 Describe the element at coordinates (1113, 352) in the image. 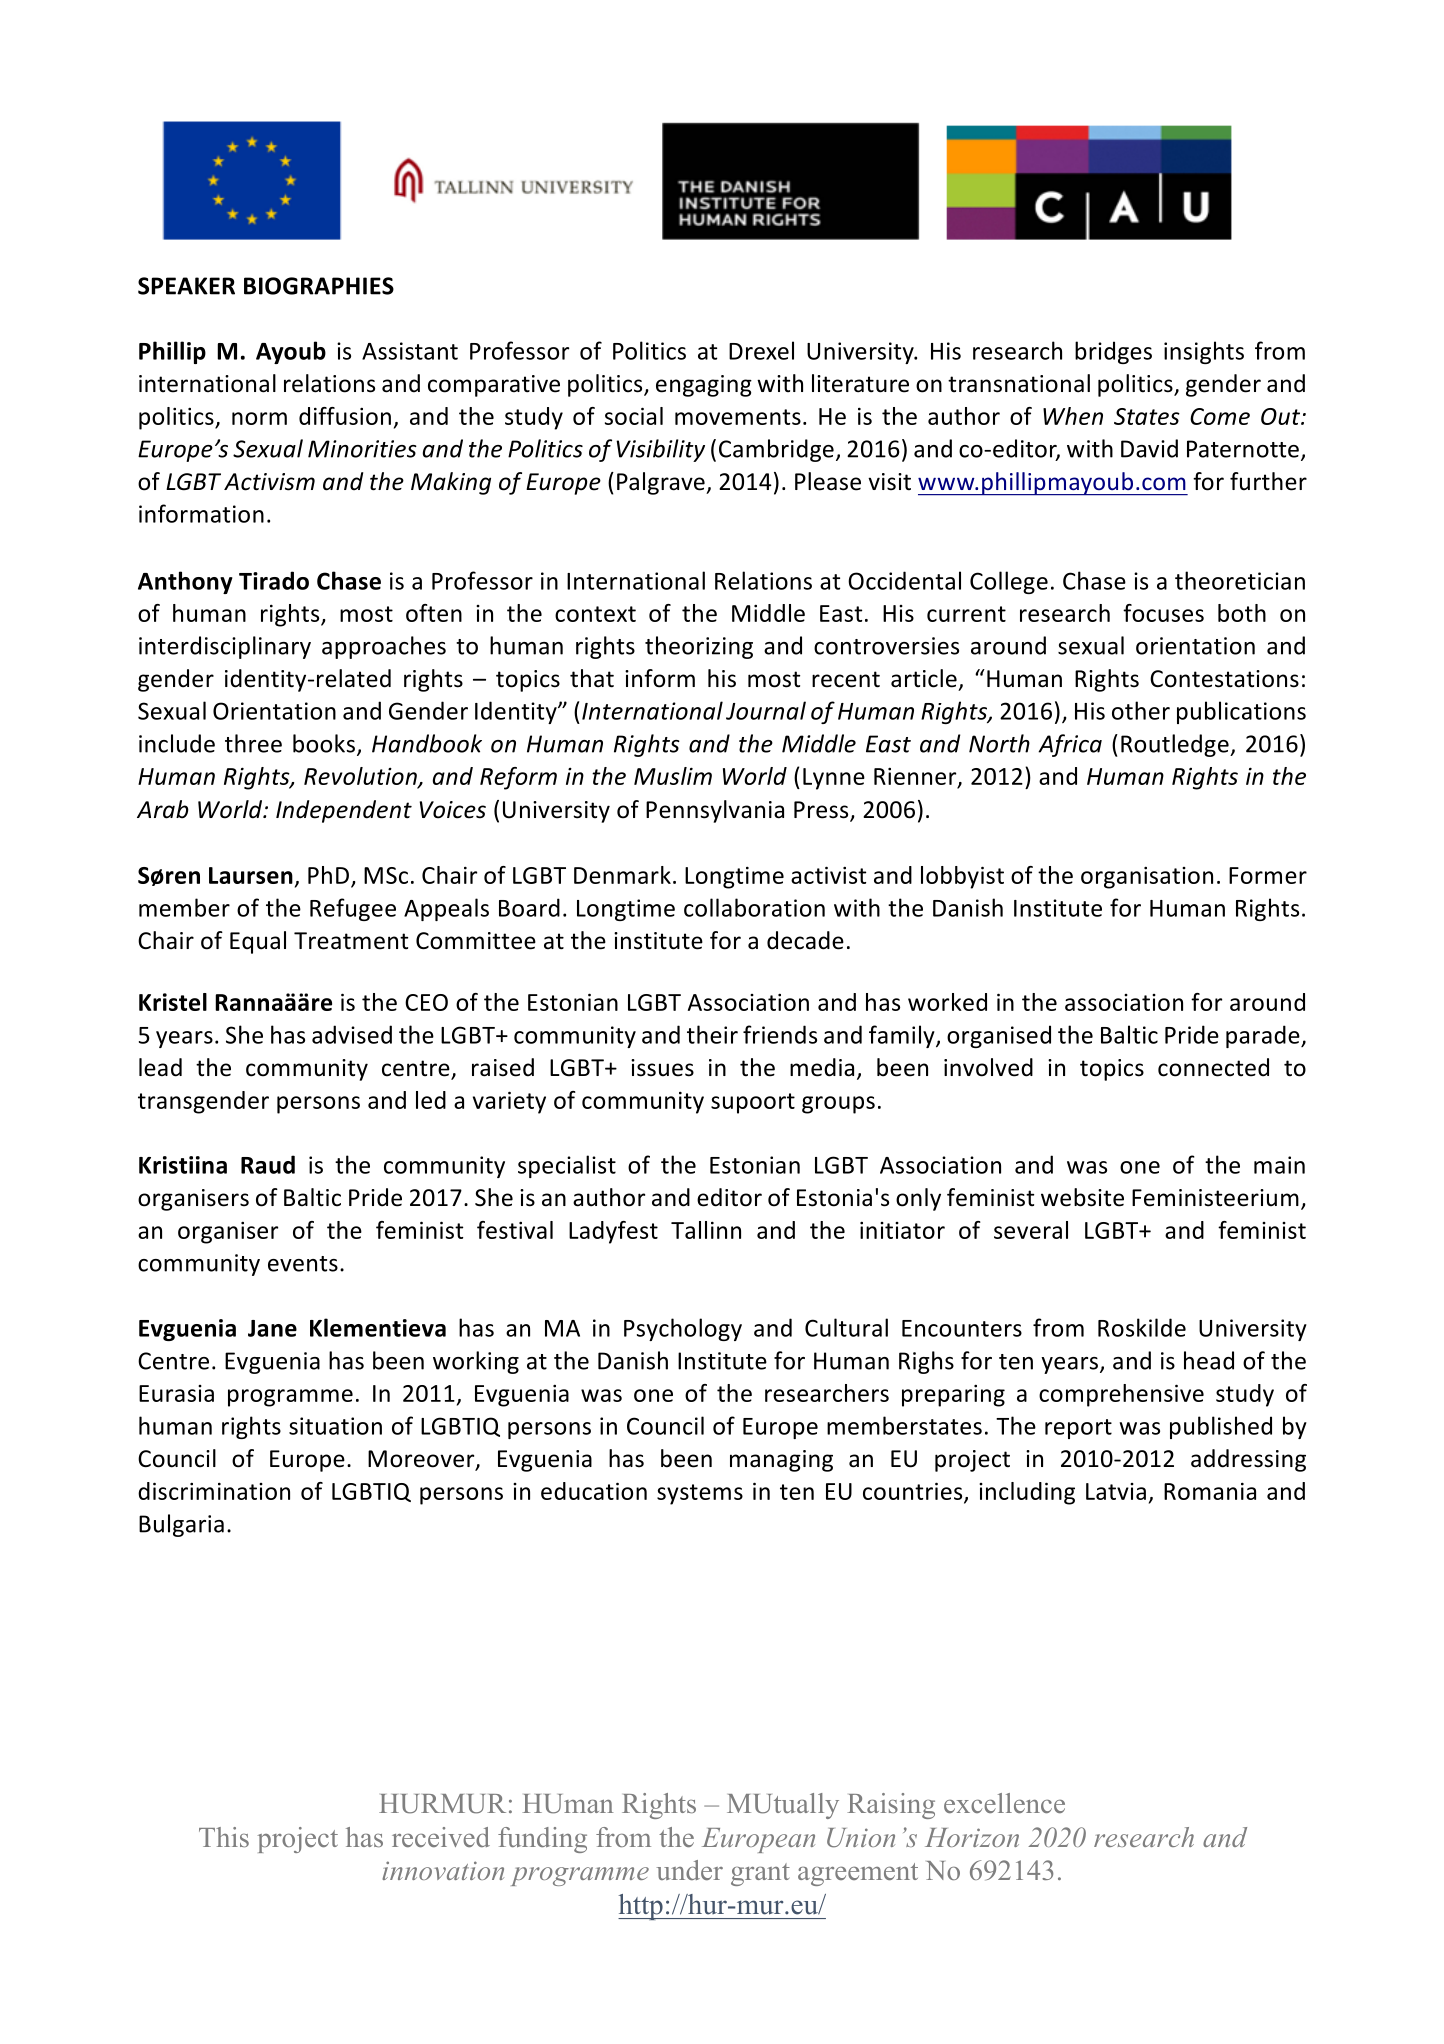

I see `bridges` at that location.
